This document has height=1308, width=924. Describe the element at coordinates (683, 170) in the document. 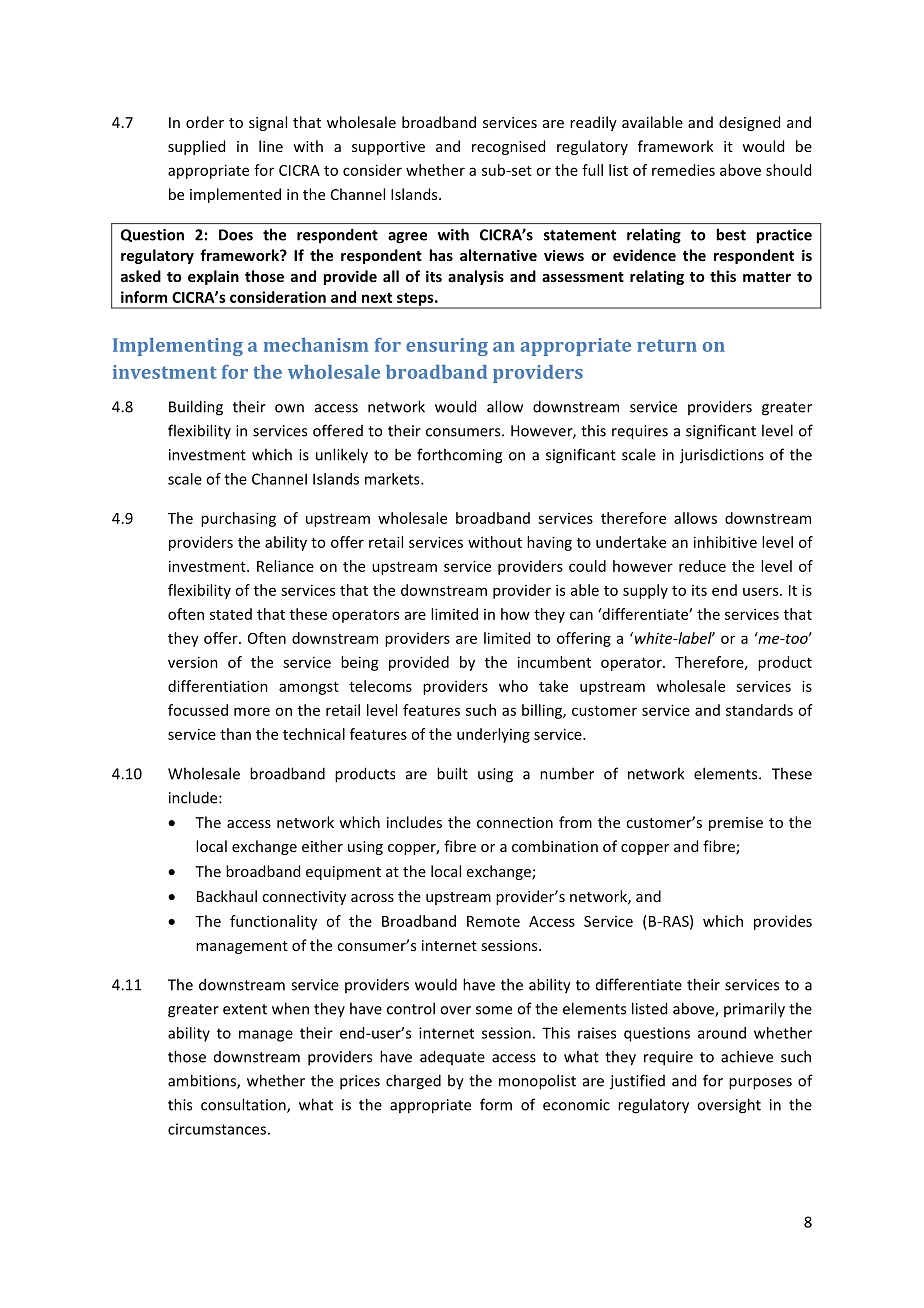

I see `remedies` at that location.
